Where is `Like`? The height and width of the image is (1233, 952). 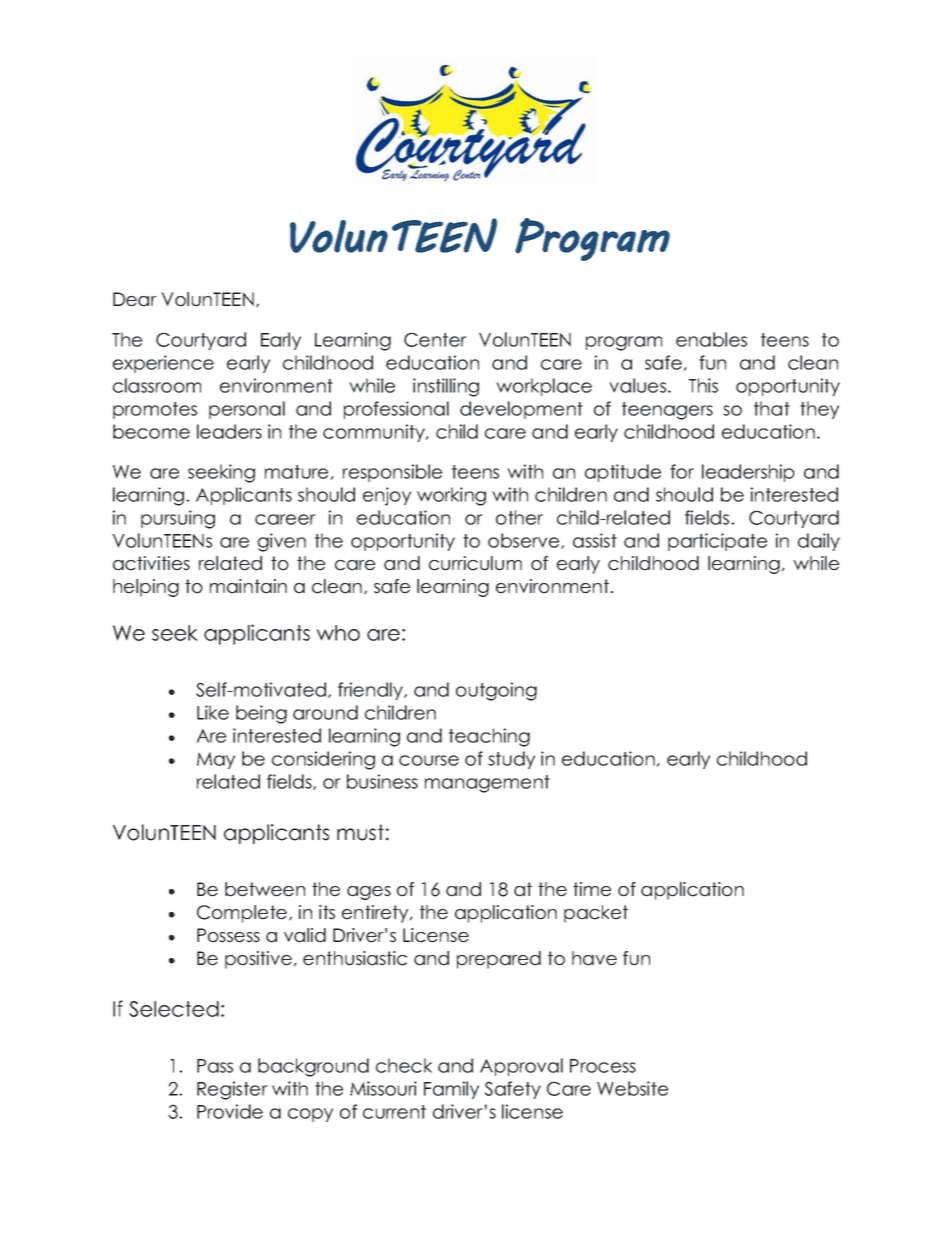 Like is located at coordinates (213, 712).
